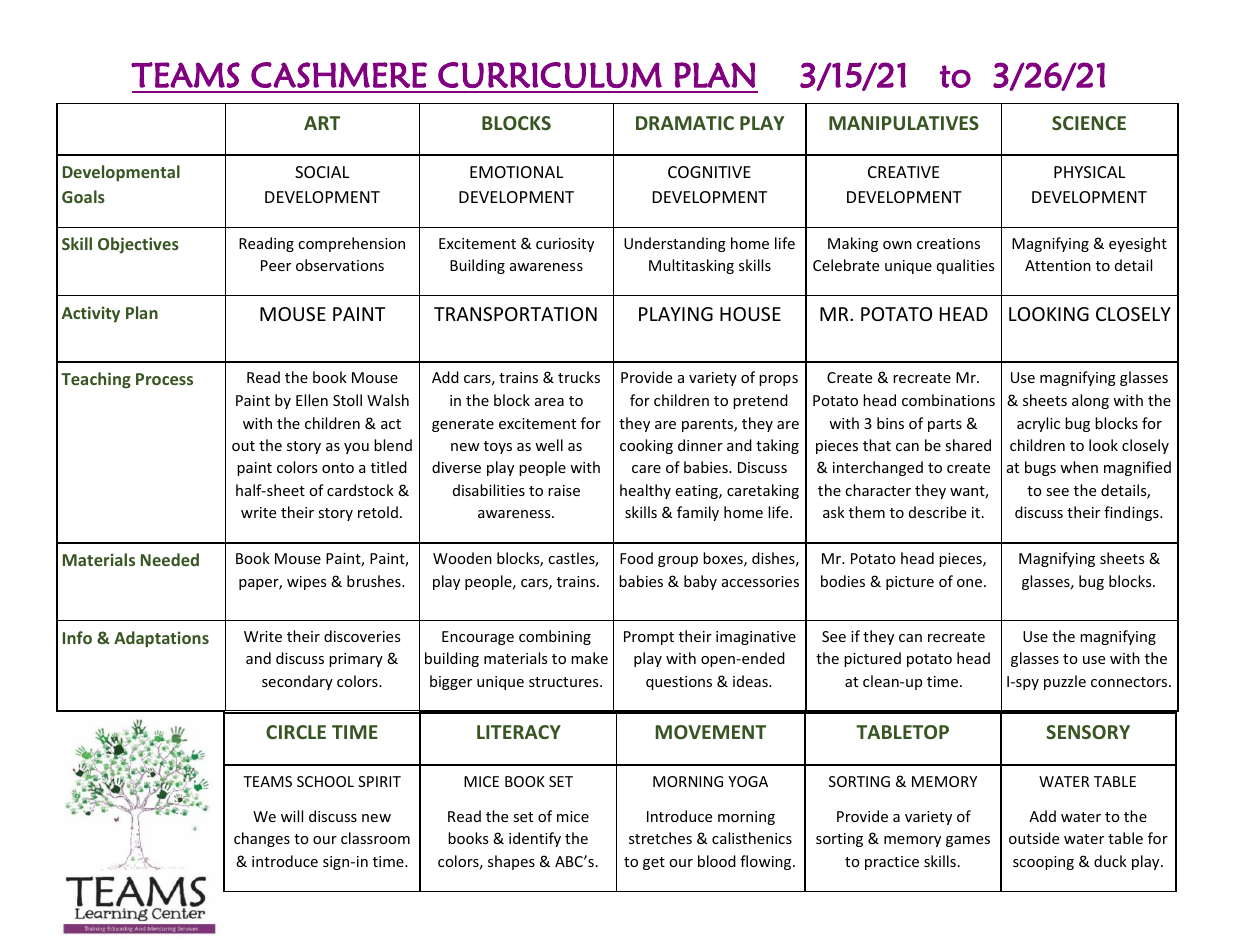  Describe the element at coordinates (297, 682) in the screenshot. I see `secondary` at that location.
